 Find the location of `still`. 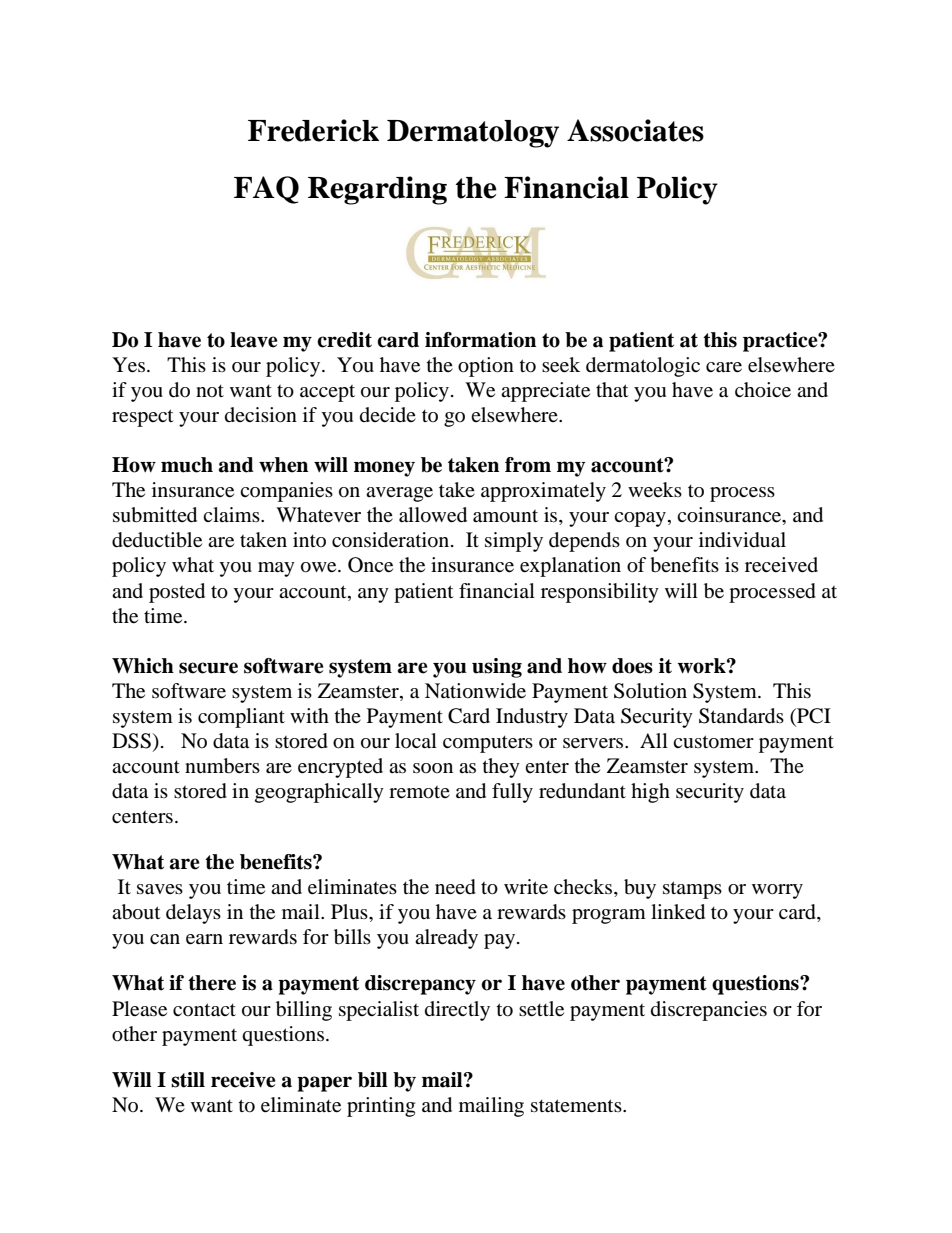

still is located at coordinates (188, 1080).
